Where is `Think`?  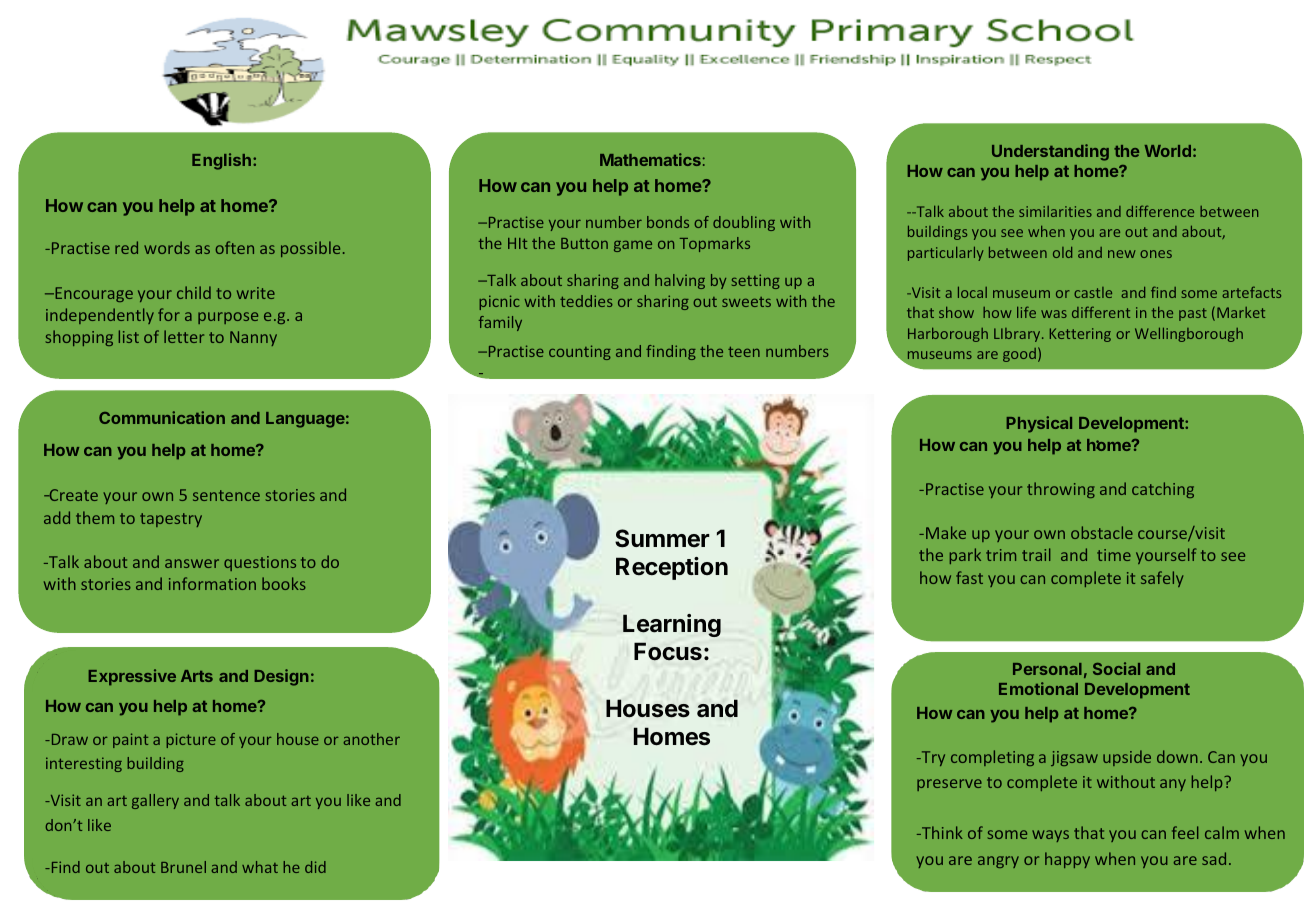
Think is located at coordinates (941, 832).
